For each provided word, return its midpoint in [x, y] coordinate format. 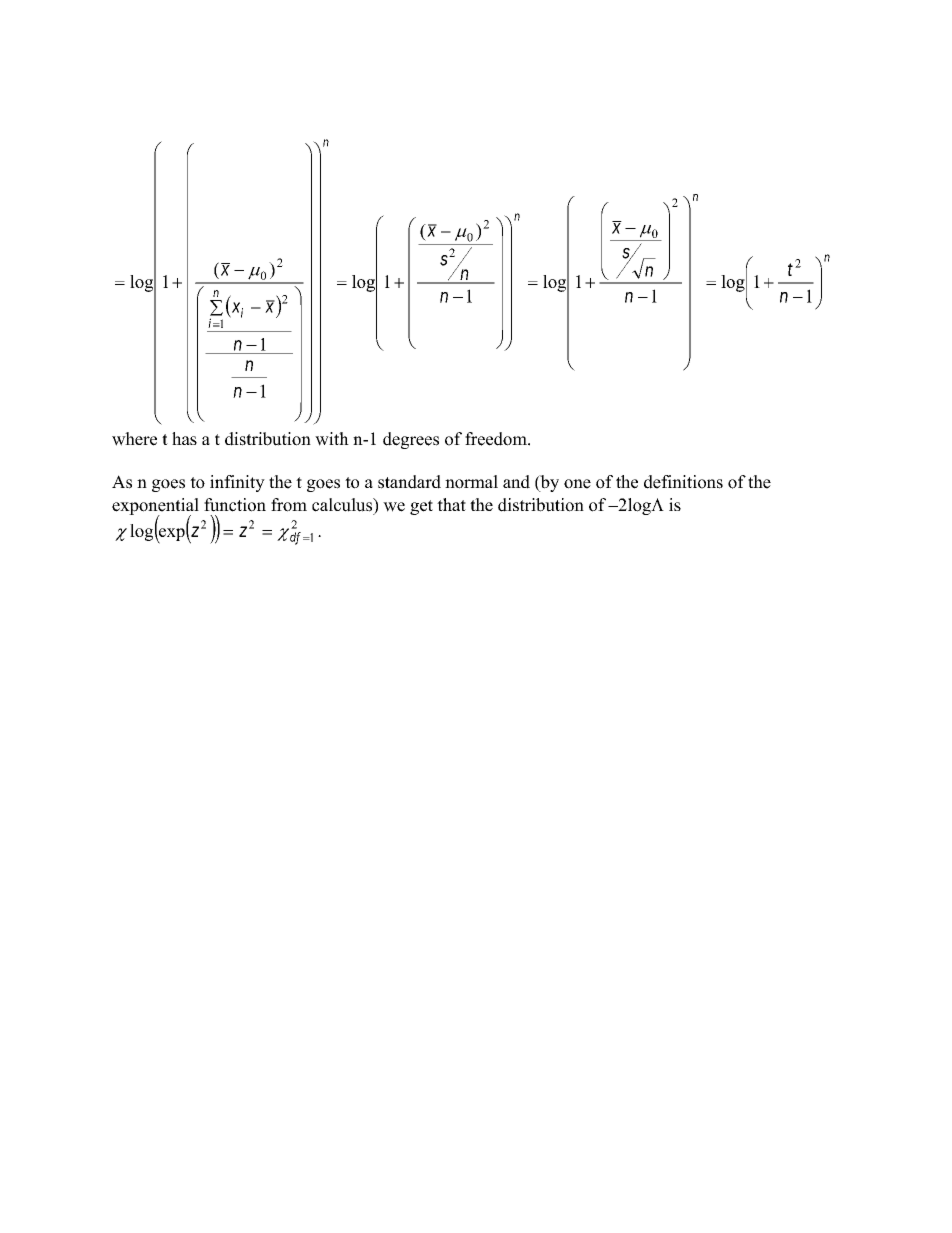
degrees [411, 440]
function [235, 505]
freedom [497, 439]
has [184, 438]
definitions [683, 482]
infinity [237, 483]
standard [409, 482]
